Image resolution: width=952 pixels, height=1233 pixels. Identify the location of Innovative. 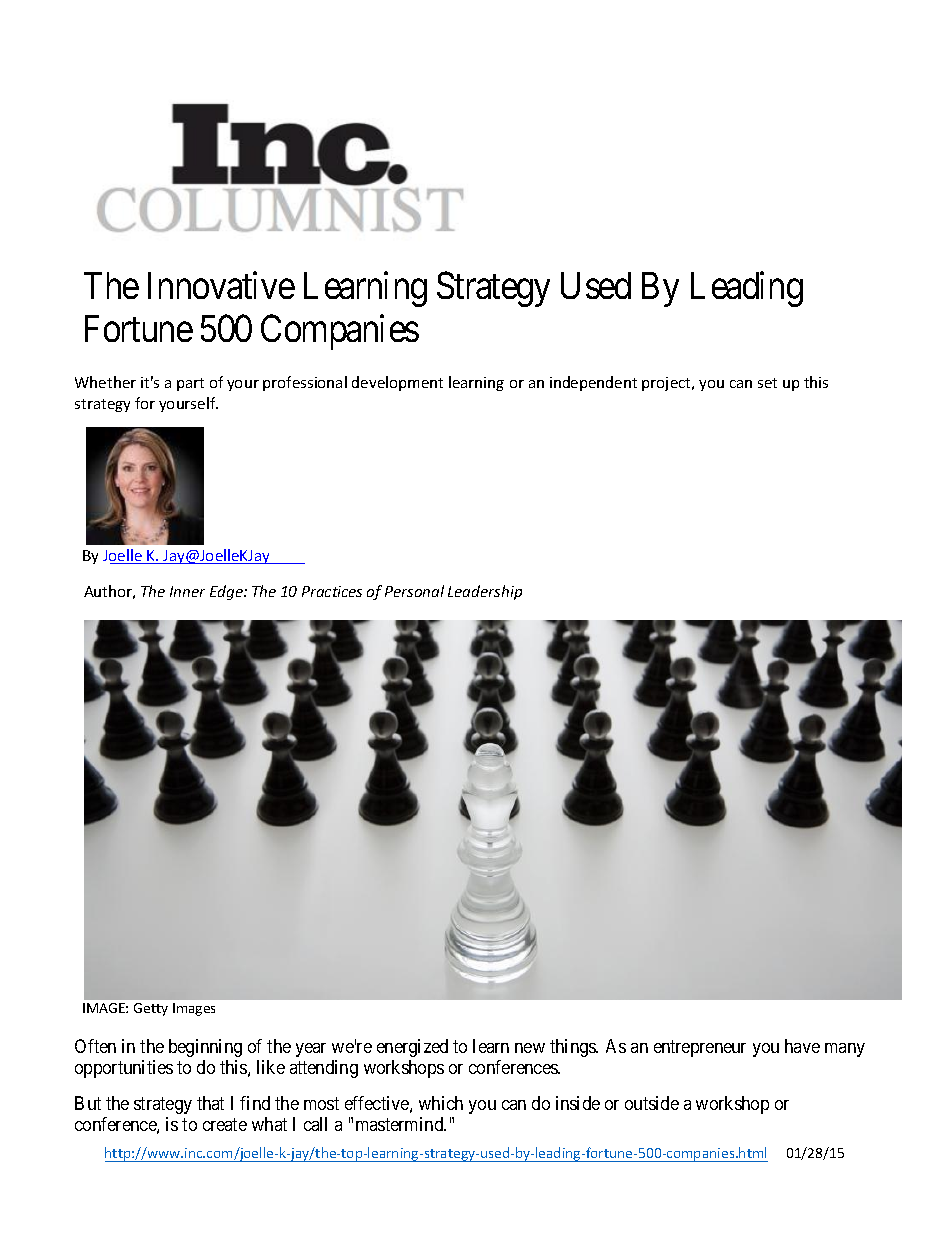
(221, 285).
